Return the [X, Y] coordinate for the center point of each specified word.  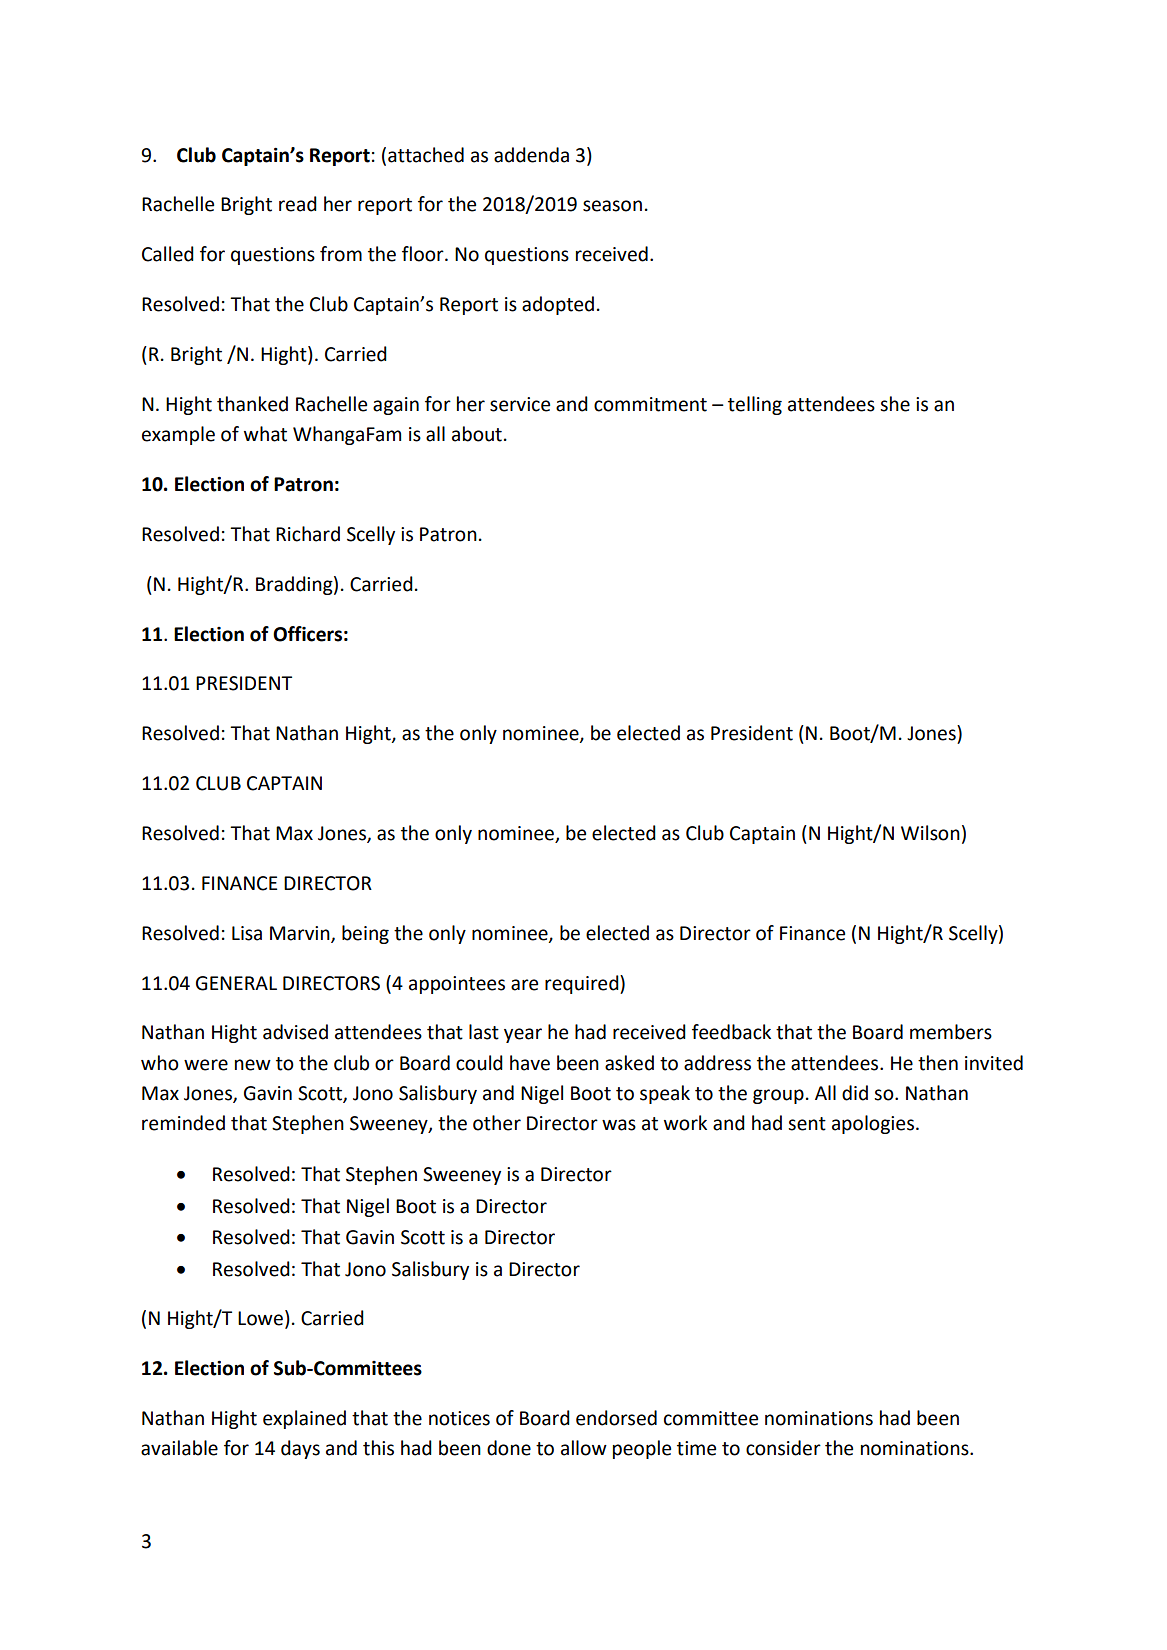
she [895, 404]
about [477, 434]
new [253, 1065]
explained [304, 1419]
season [612, 206]
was [619, 1125]
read [298, 204]
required [583, 984]
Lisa [247, 933]
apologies [873, 1124]
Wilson [930, 833]
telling [755, 405]
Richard [308, 534]
